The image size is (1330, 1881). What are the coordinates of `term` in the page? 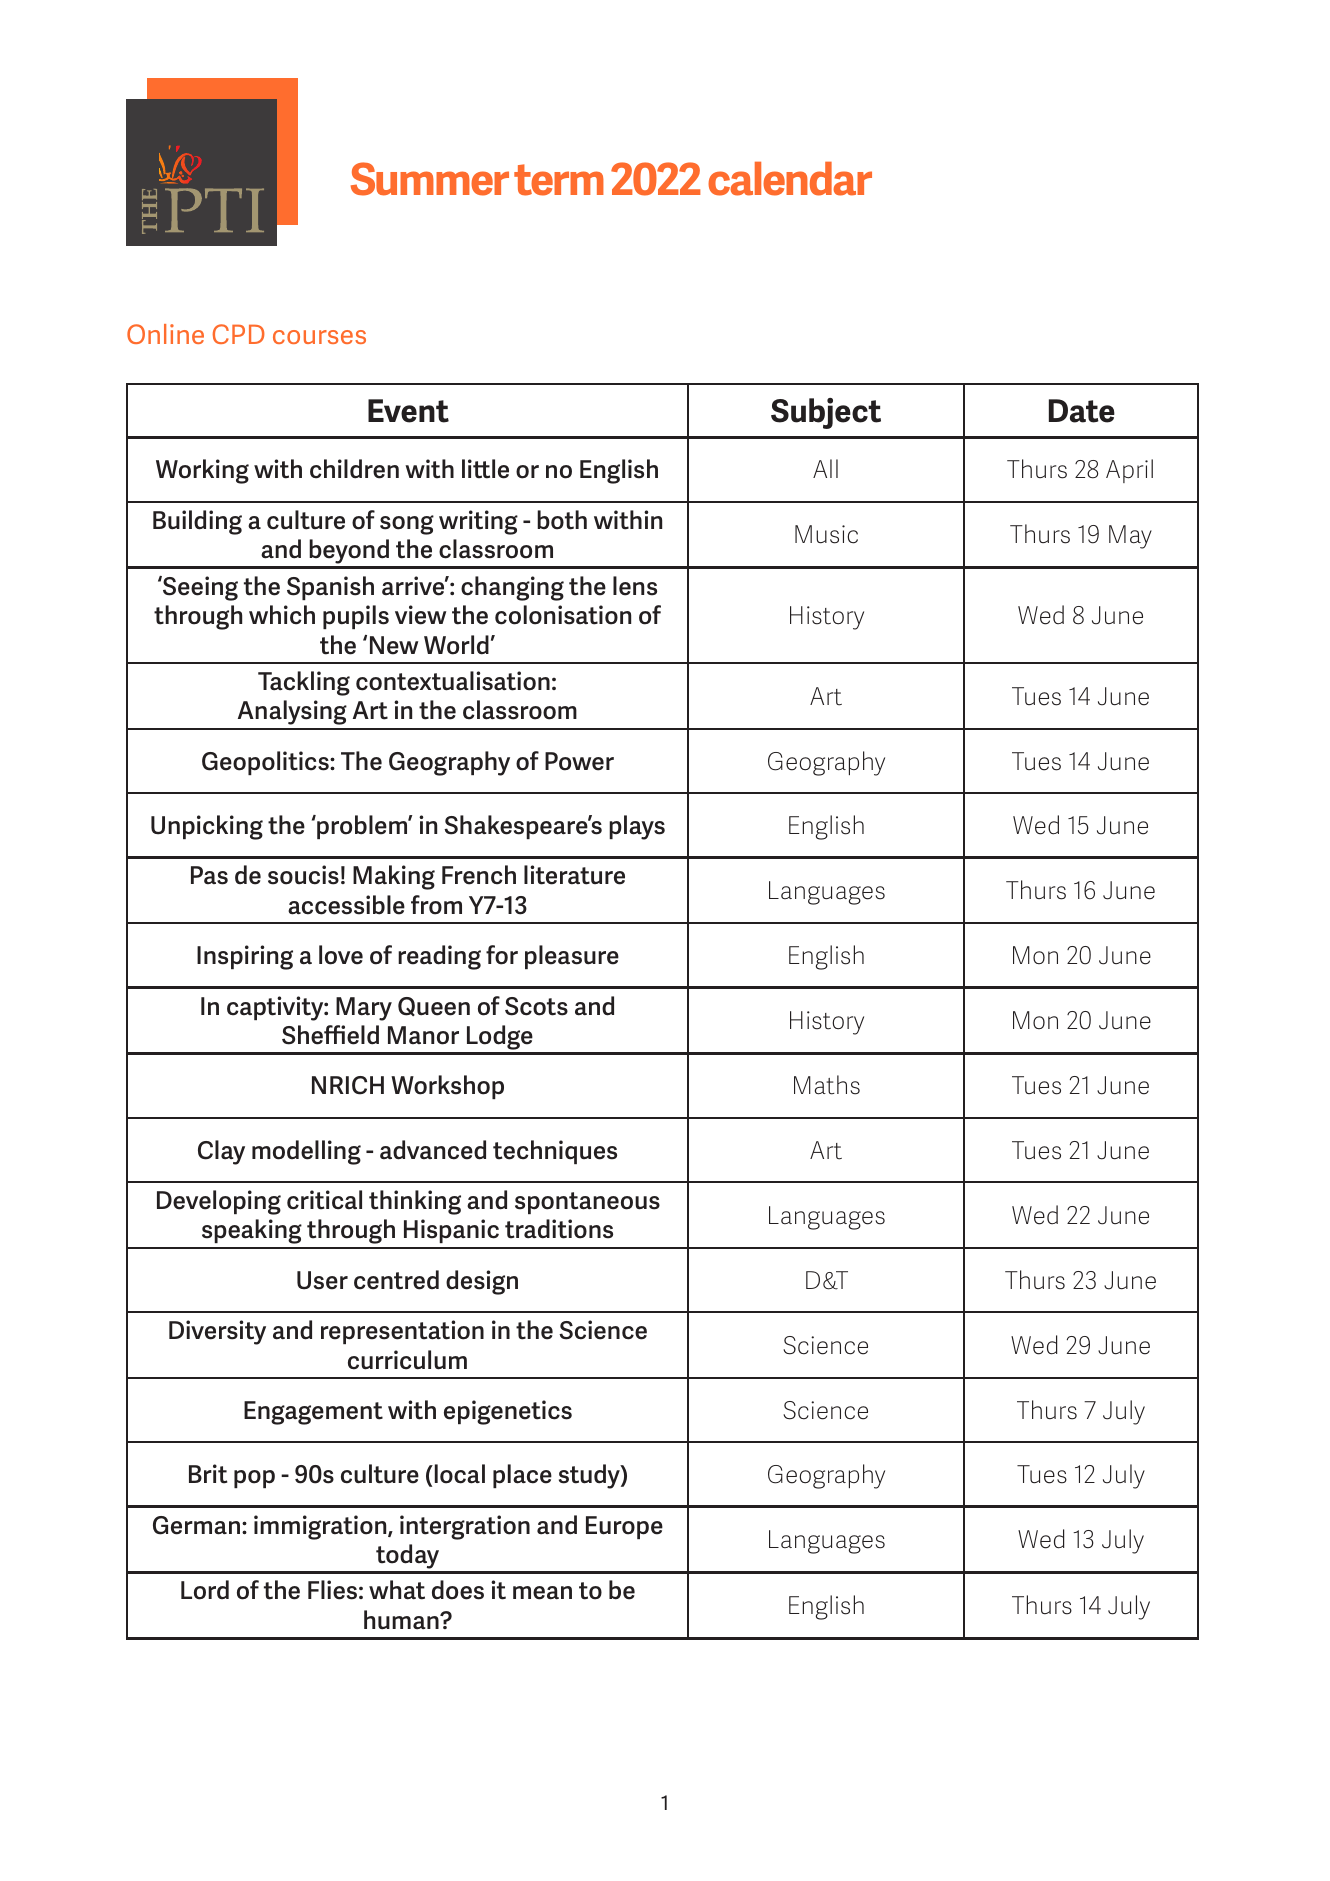 It's located at (559, 180).
